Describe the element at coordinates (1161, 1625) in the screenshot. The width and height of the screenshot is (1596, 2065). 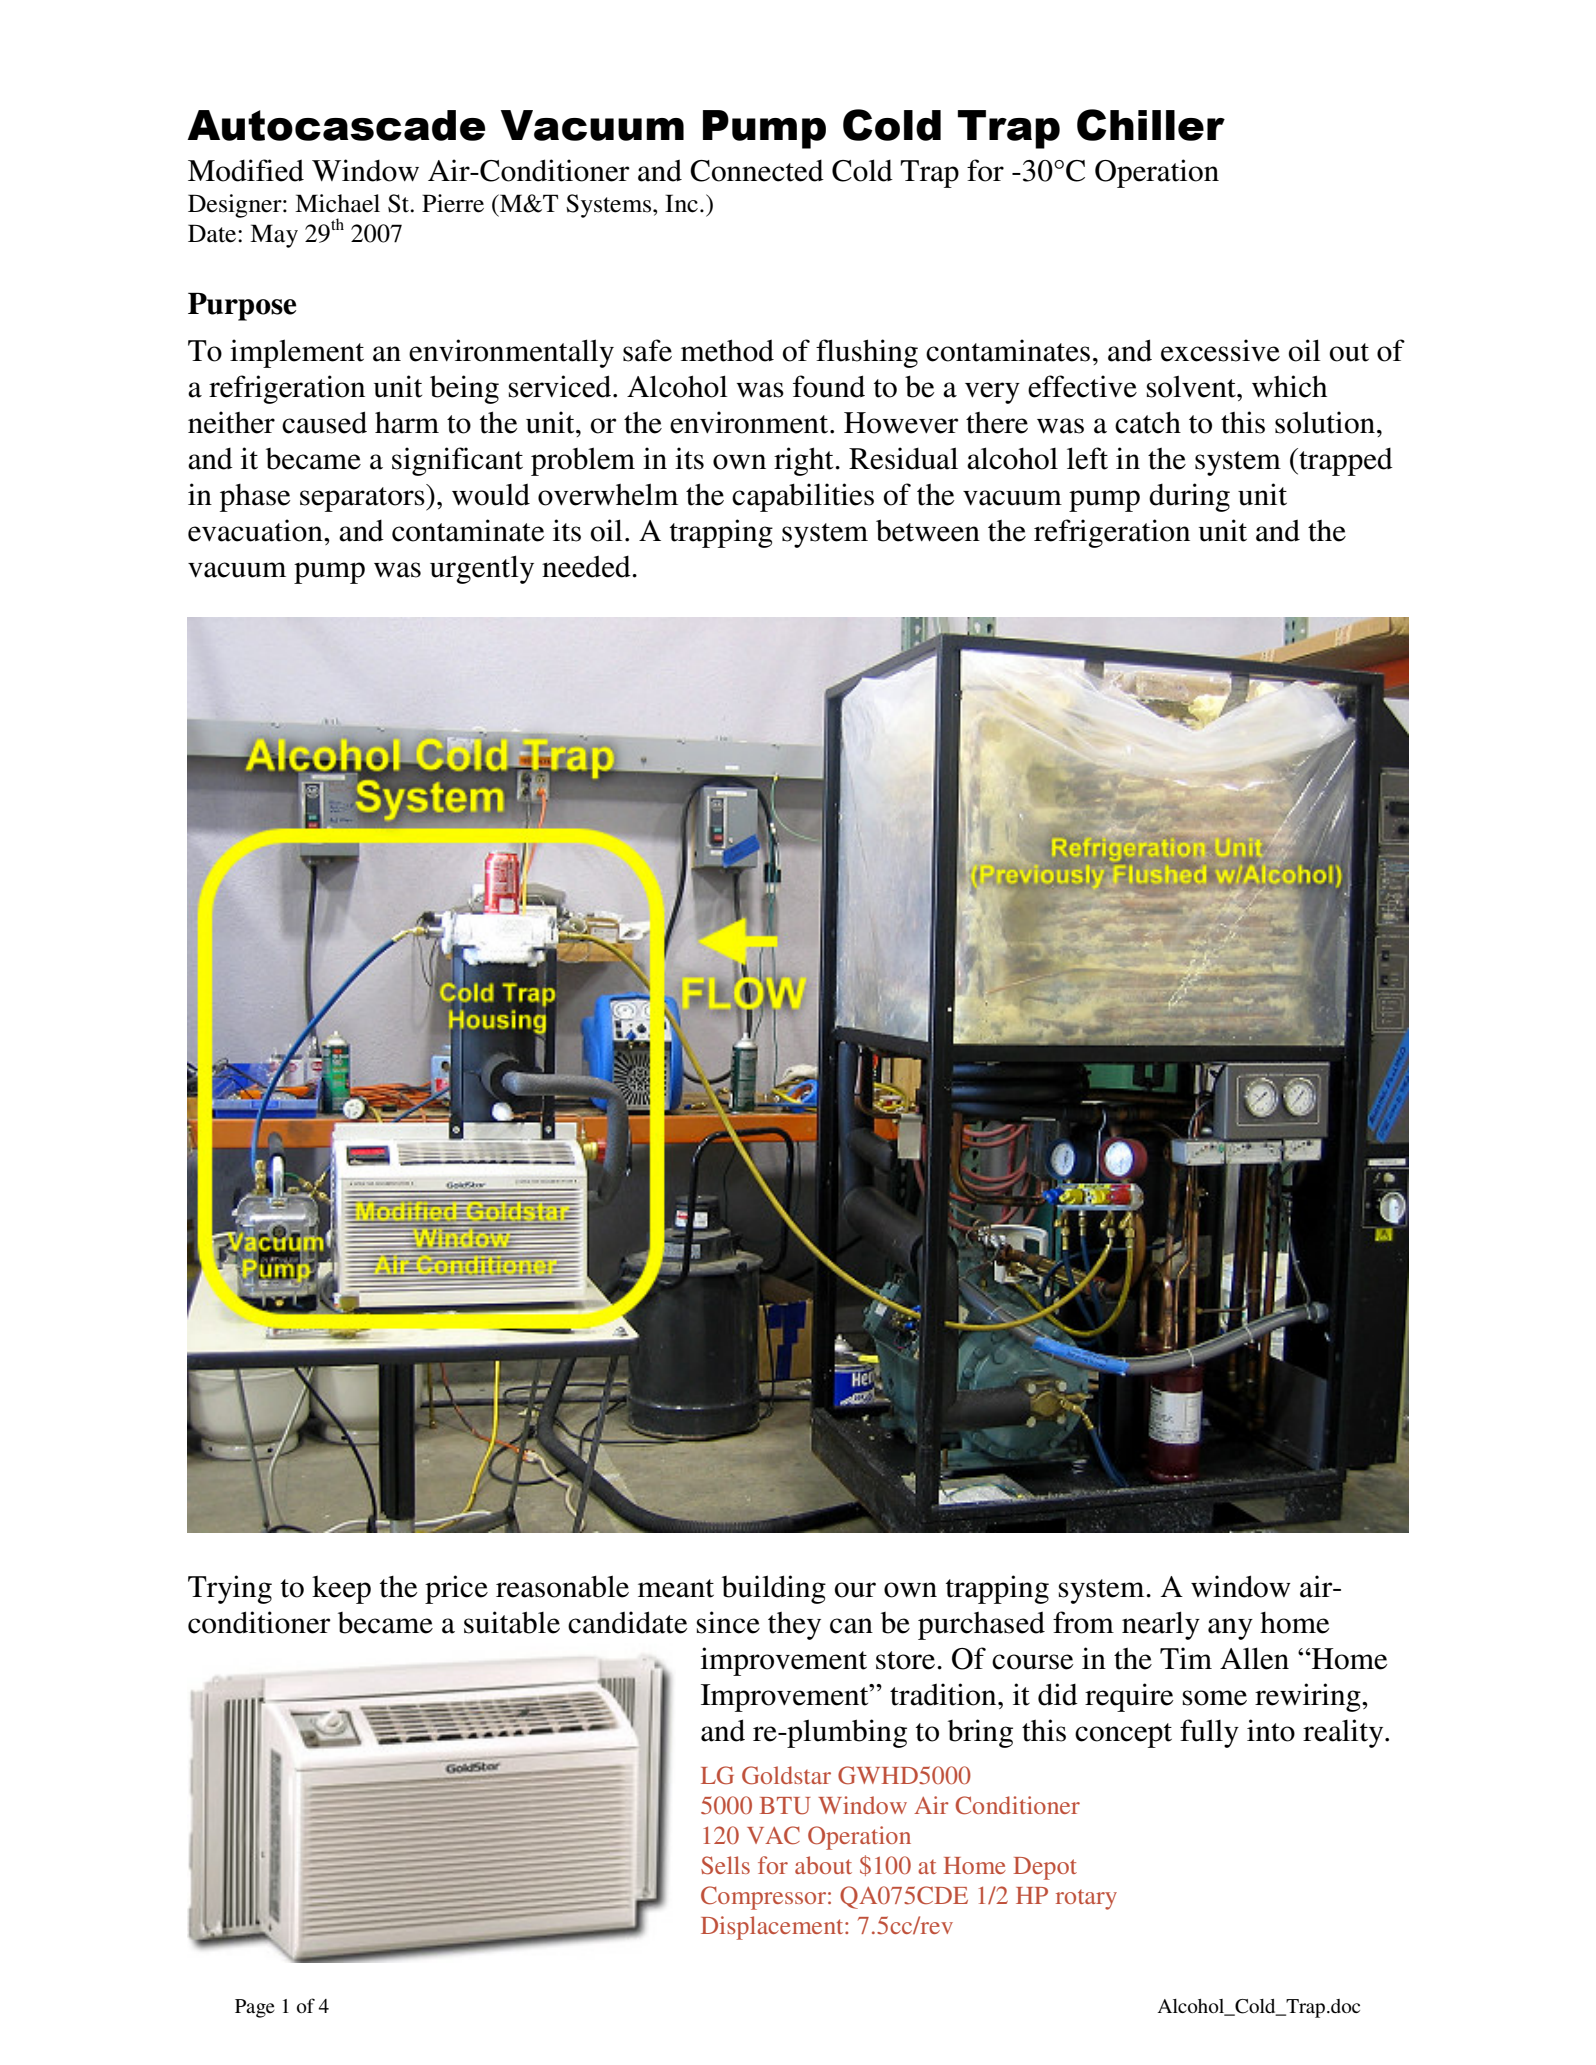
I see `nearly` at that location.
